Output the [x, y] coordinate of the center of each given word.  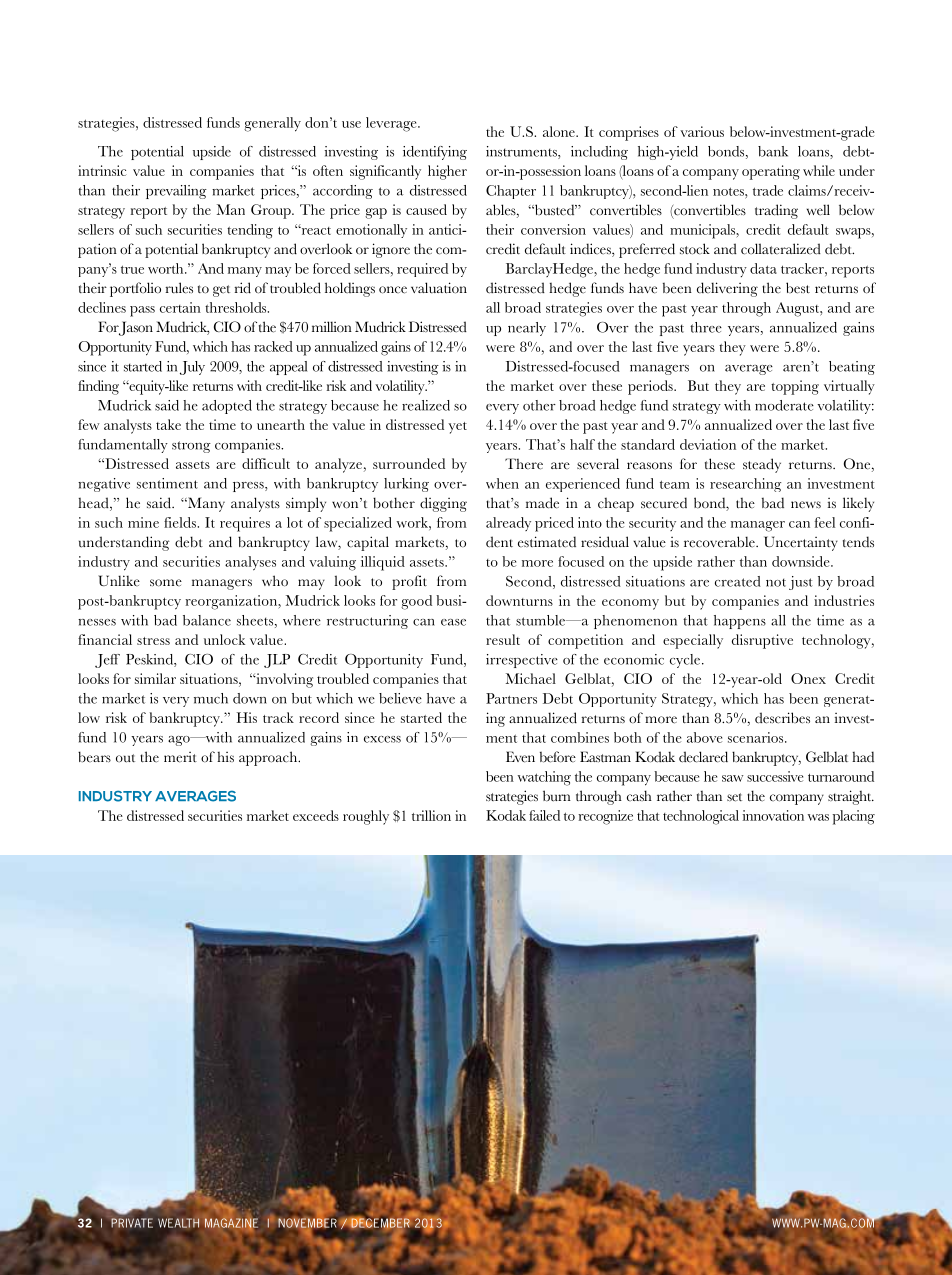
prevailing [176, 192]
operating [771, 172]
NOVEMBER [307, 1223]
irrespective [522, 661]
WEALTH [179, 1223]
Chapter [511, 192]
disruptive [762, 641]
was [818, 817]
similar [155, 678]
